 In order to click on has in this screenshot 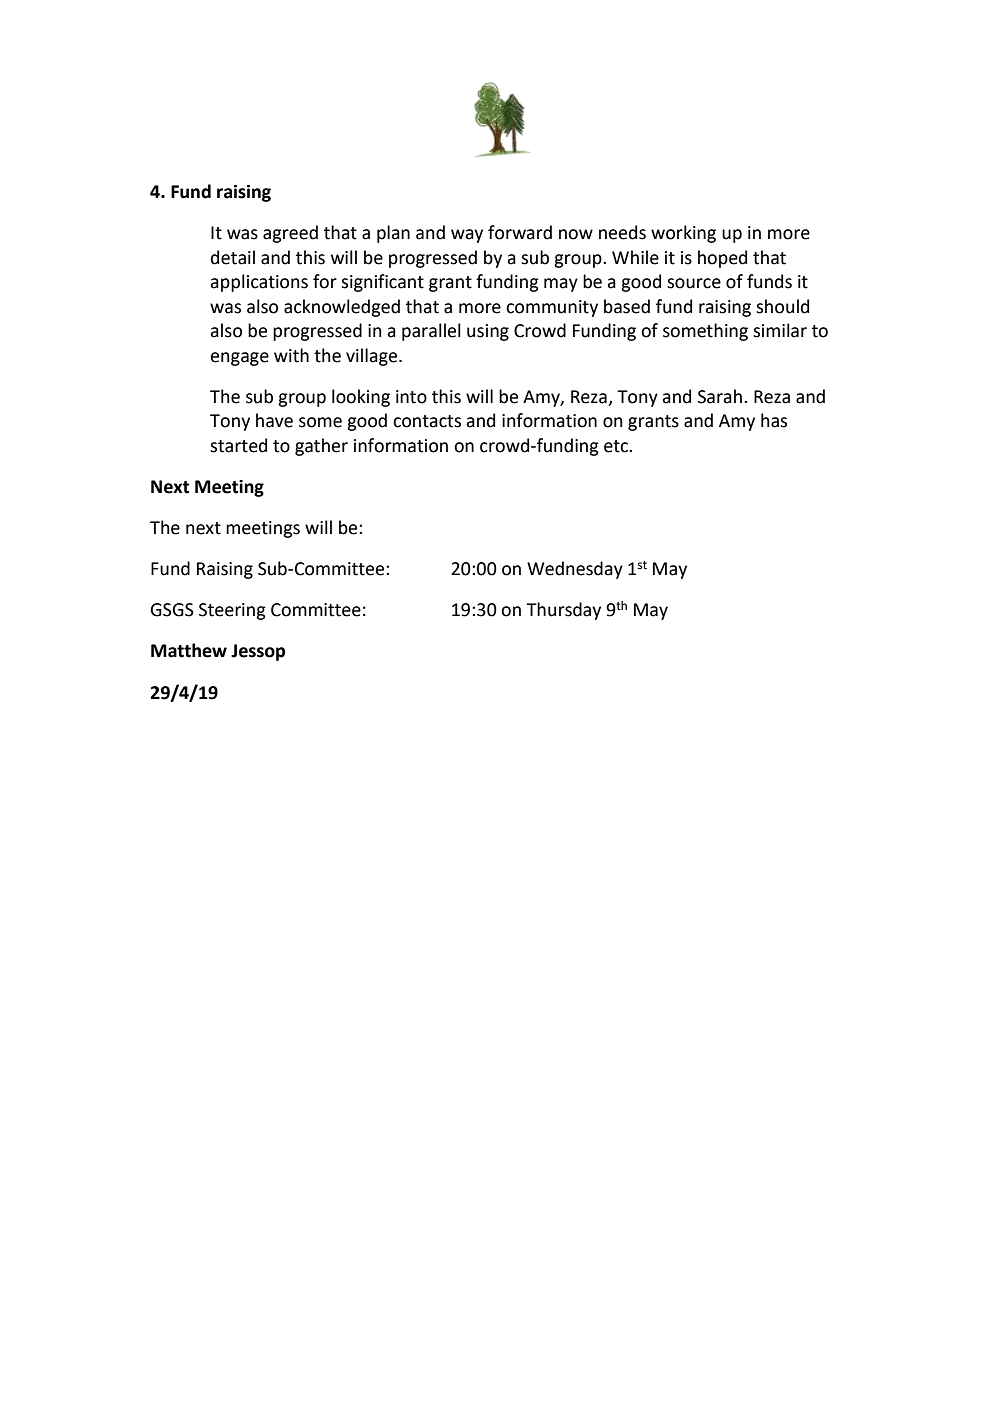, I will do `click(774, 420)`.
